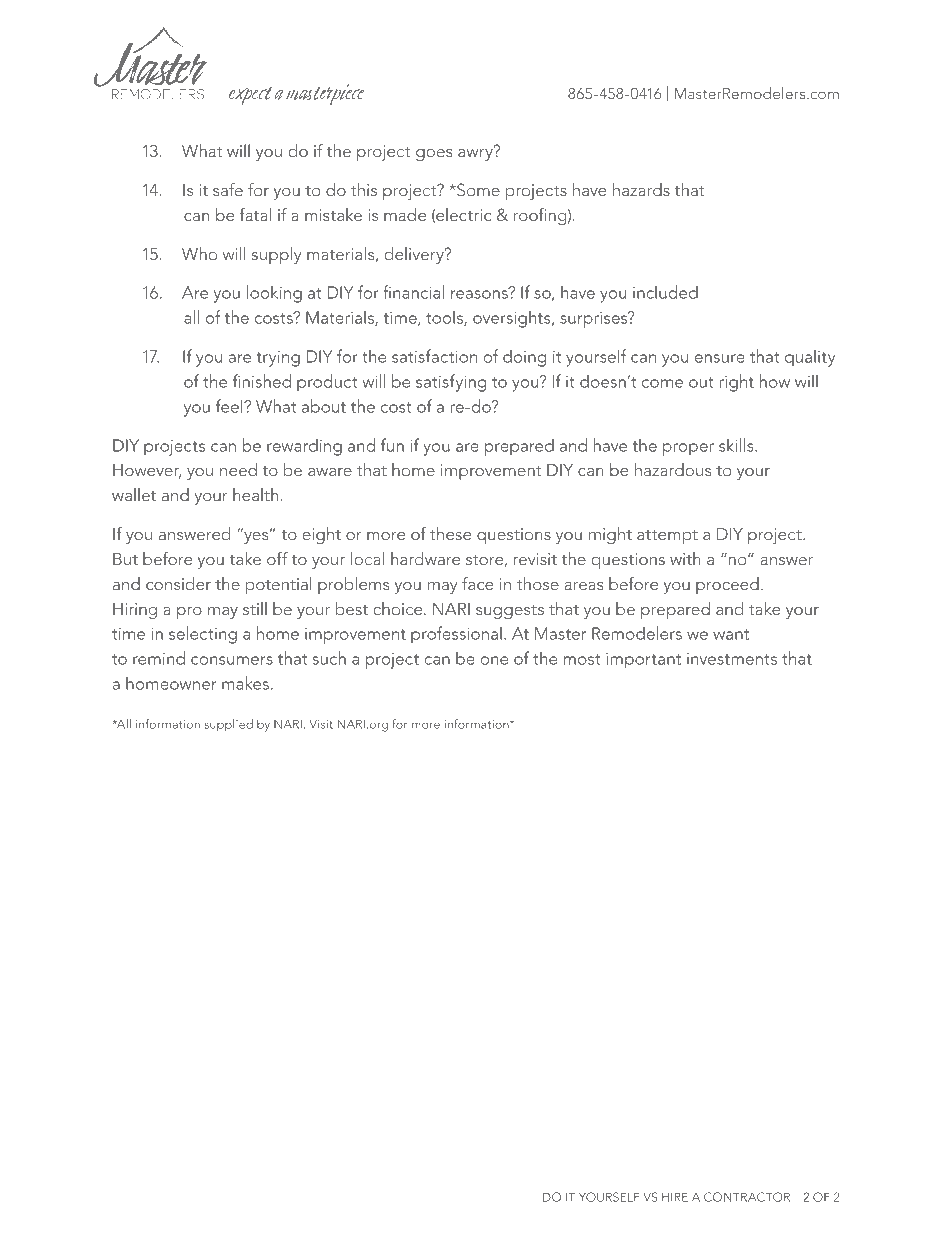  What do you see at coordinates (494, 660) in the document?
I see `one` at bounding box center [494, 660].
